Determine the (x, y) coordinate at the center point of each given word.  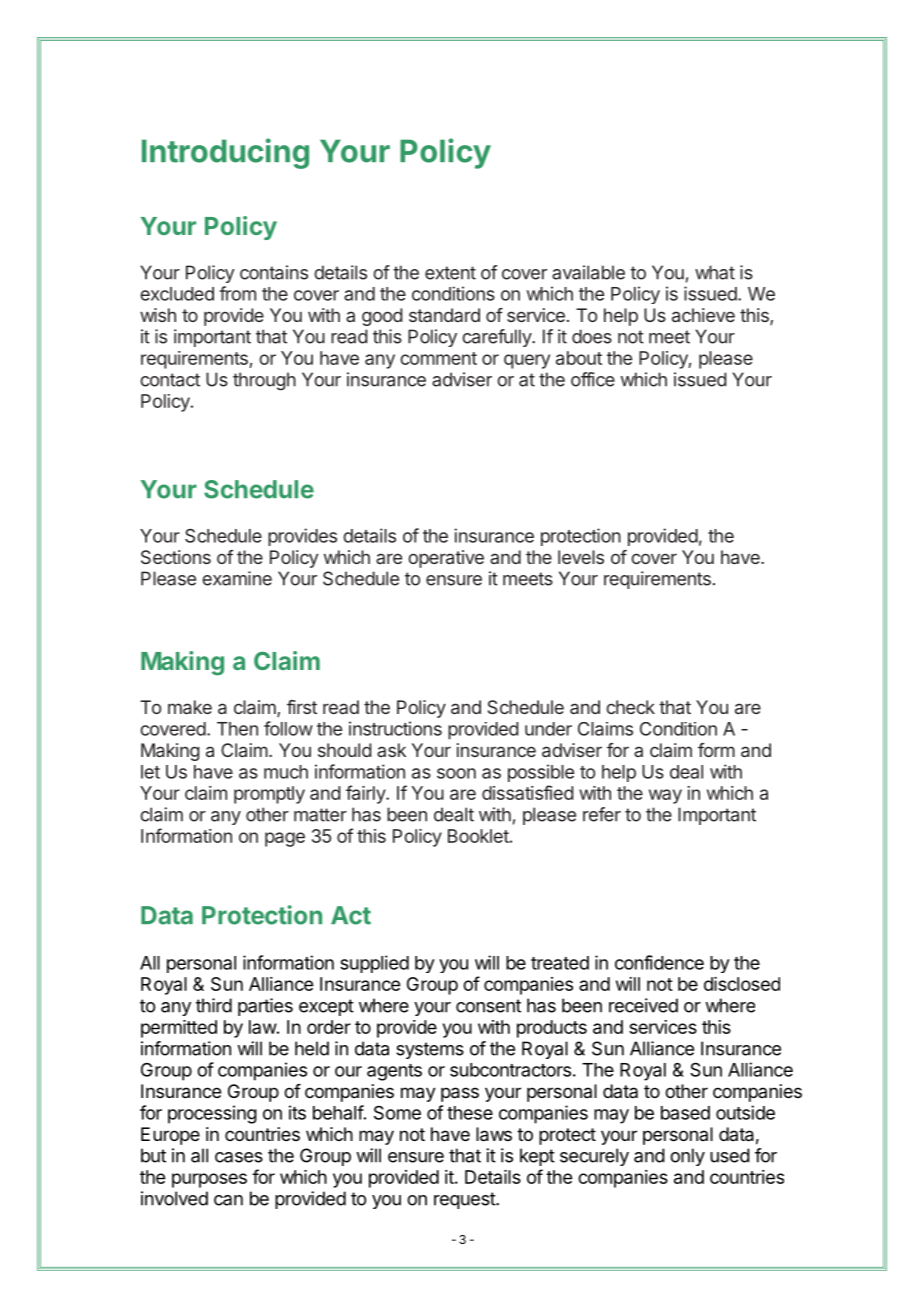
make (190, 707)
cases (239, 1157)
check (630, 707)
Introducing (225, 153)
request (465, 1200)
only (687, 1157)
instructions (395, 728)
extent (450, 273)
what (715, 272)
